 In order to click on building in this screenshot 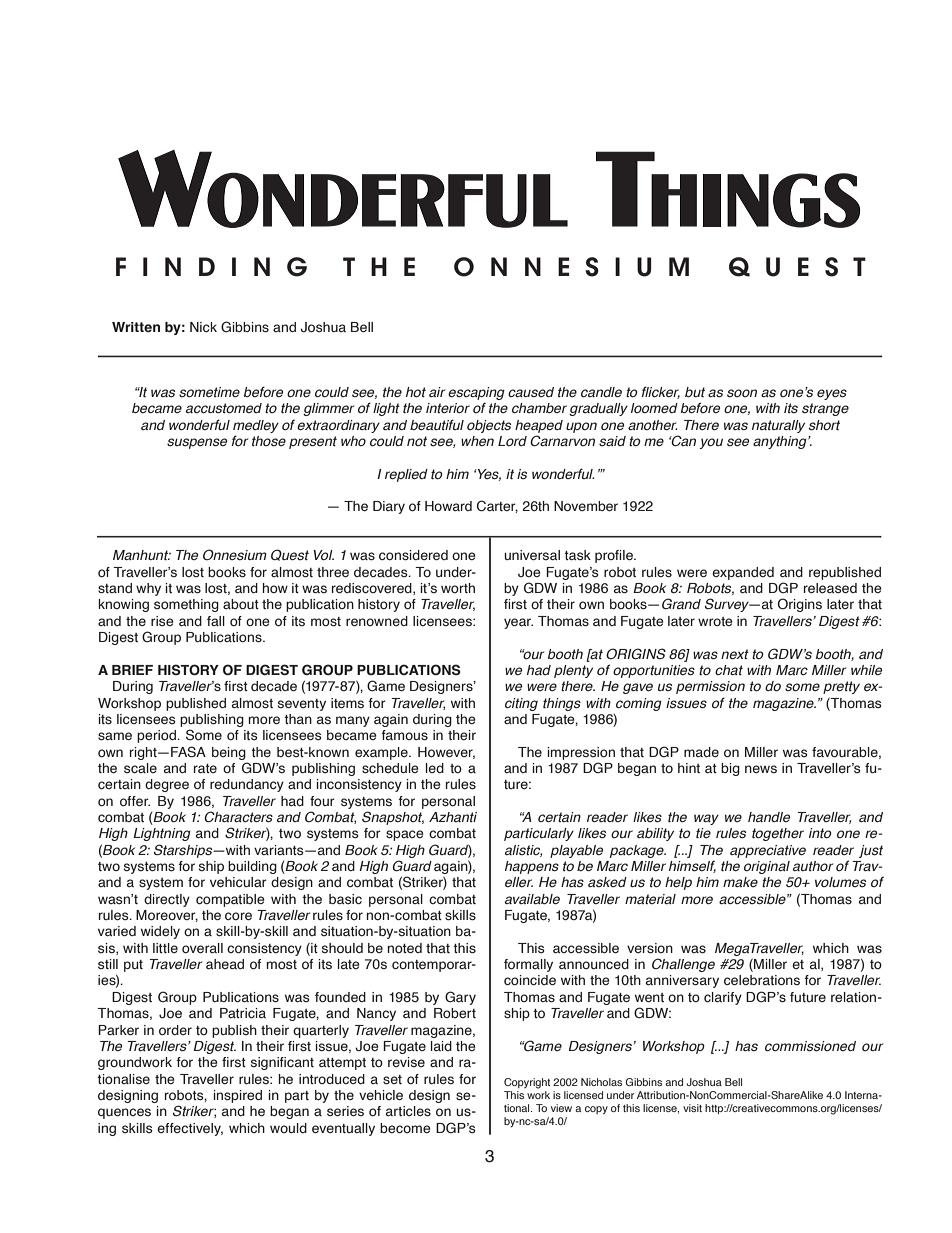, I will do `click(252, 867)`.
